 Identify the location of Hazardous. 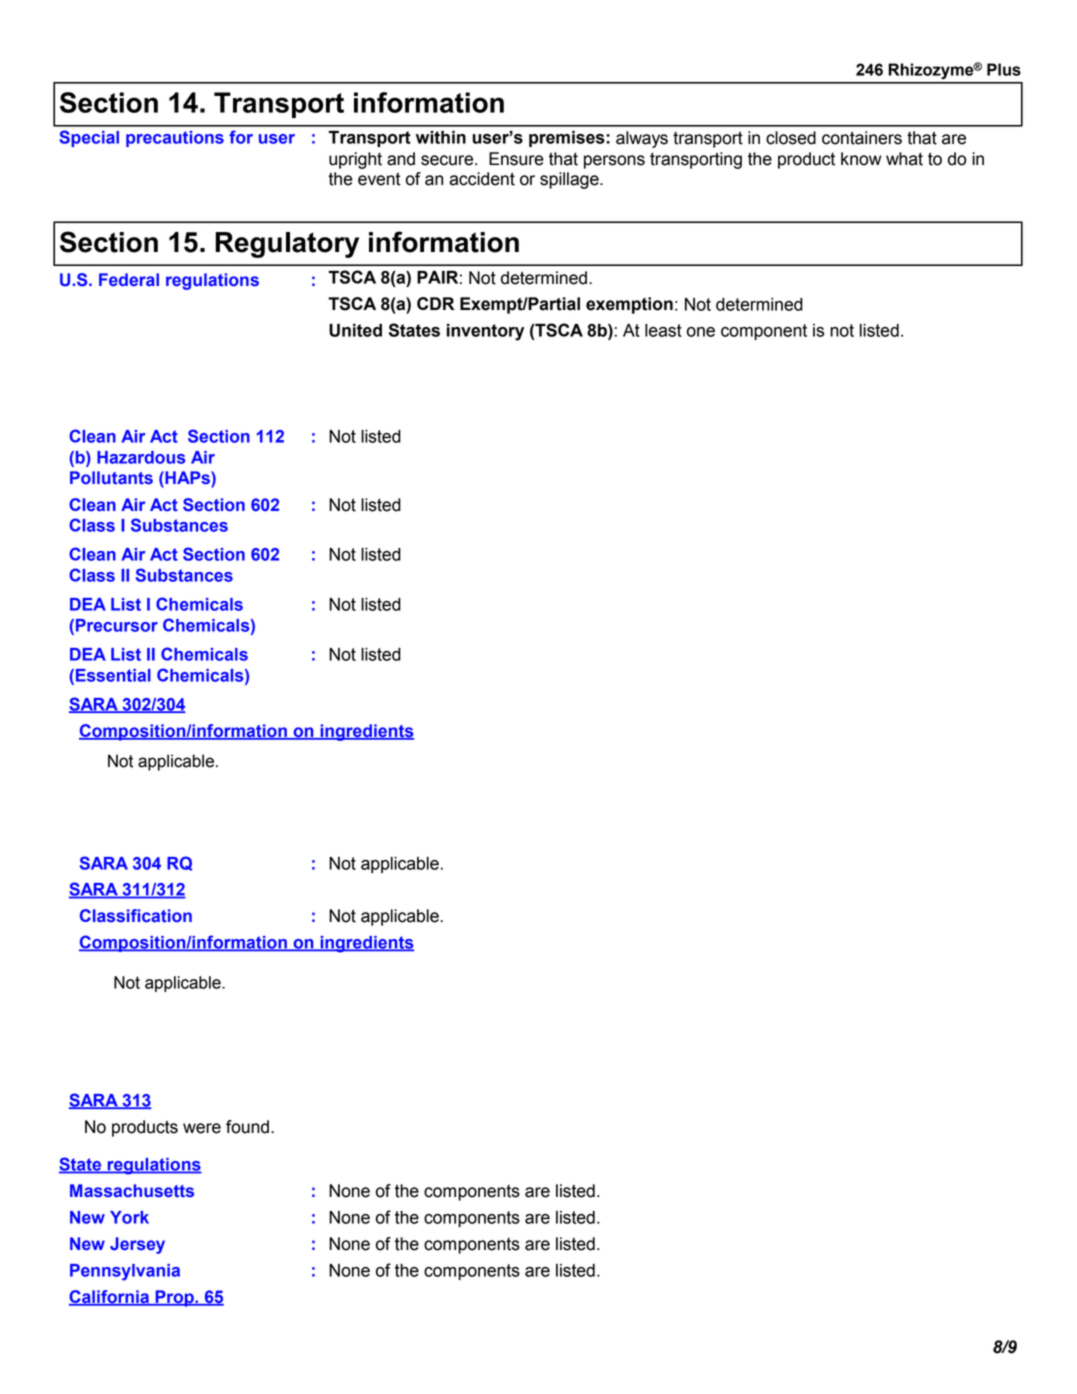
(141, 457).
